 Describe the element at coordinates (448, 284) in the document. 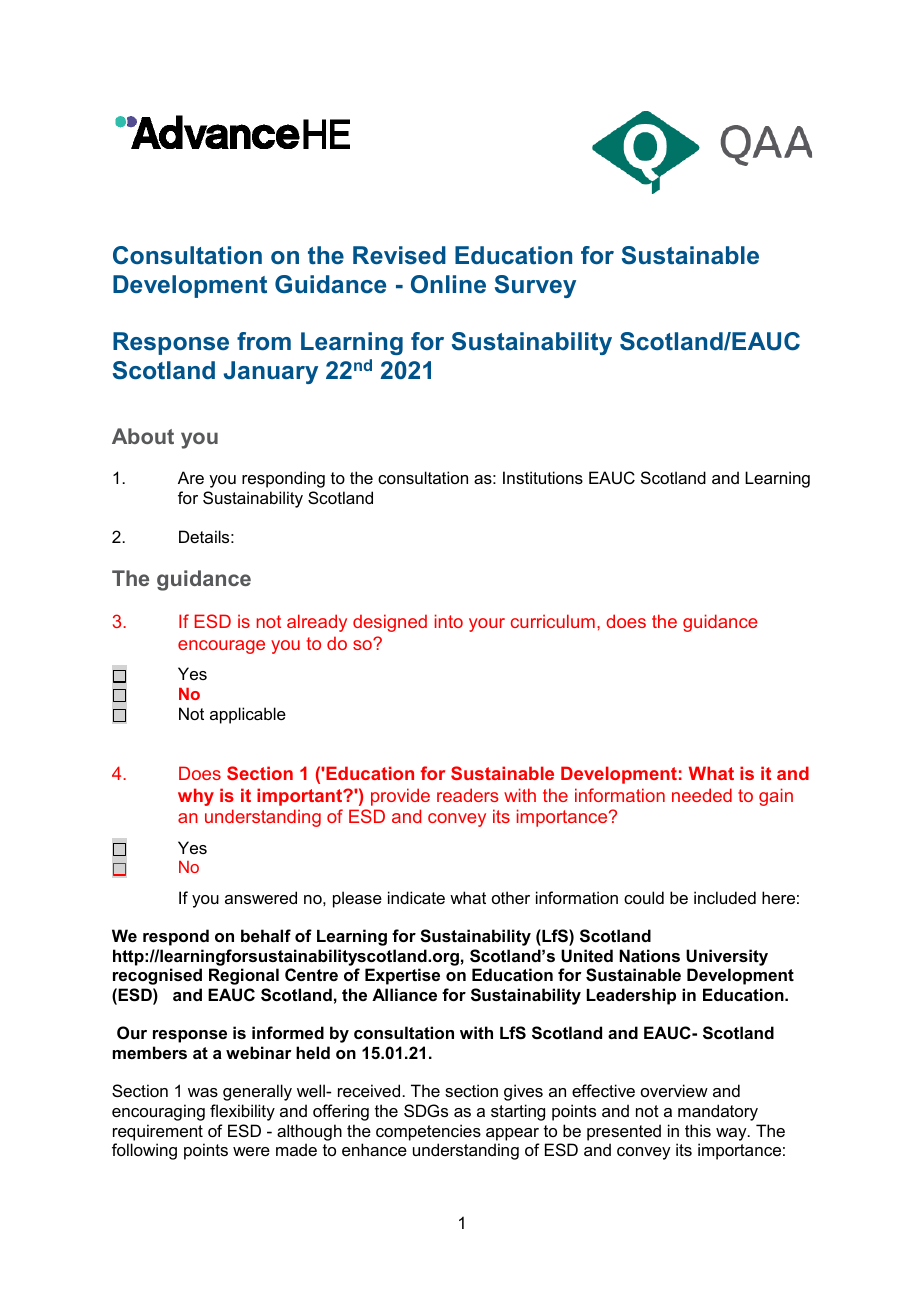

I see `Online` at that location.
